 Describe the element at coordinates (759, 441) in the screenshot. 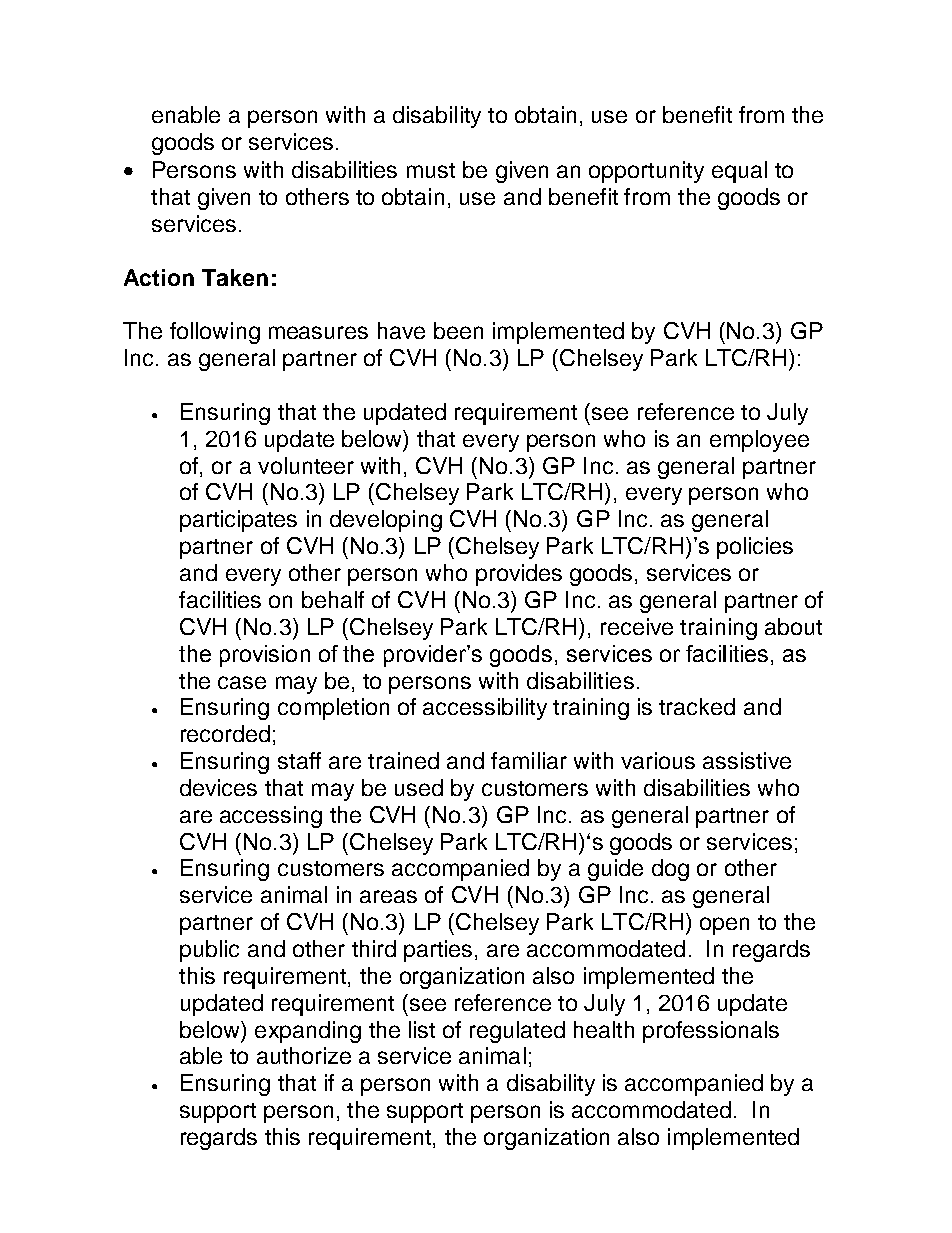

I see `employee` at that location.
